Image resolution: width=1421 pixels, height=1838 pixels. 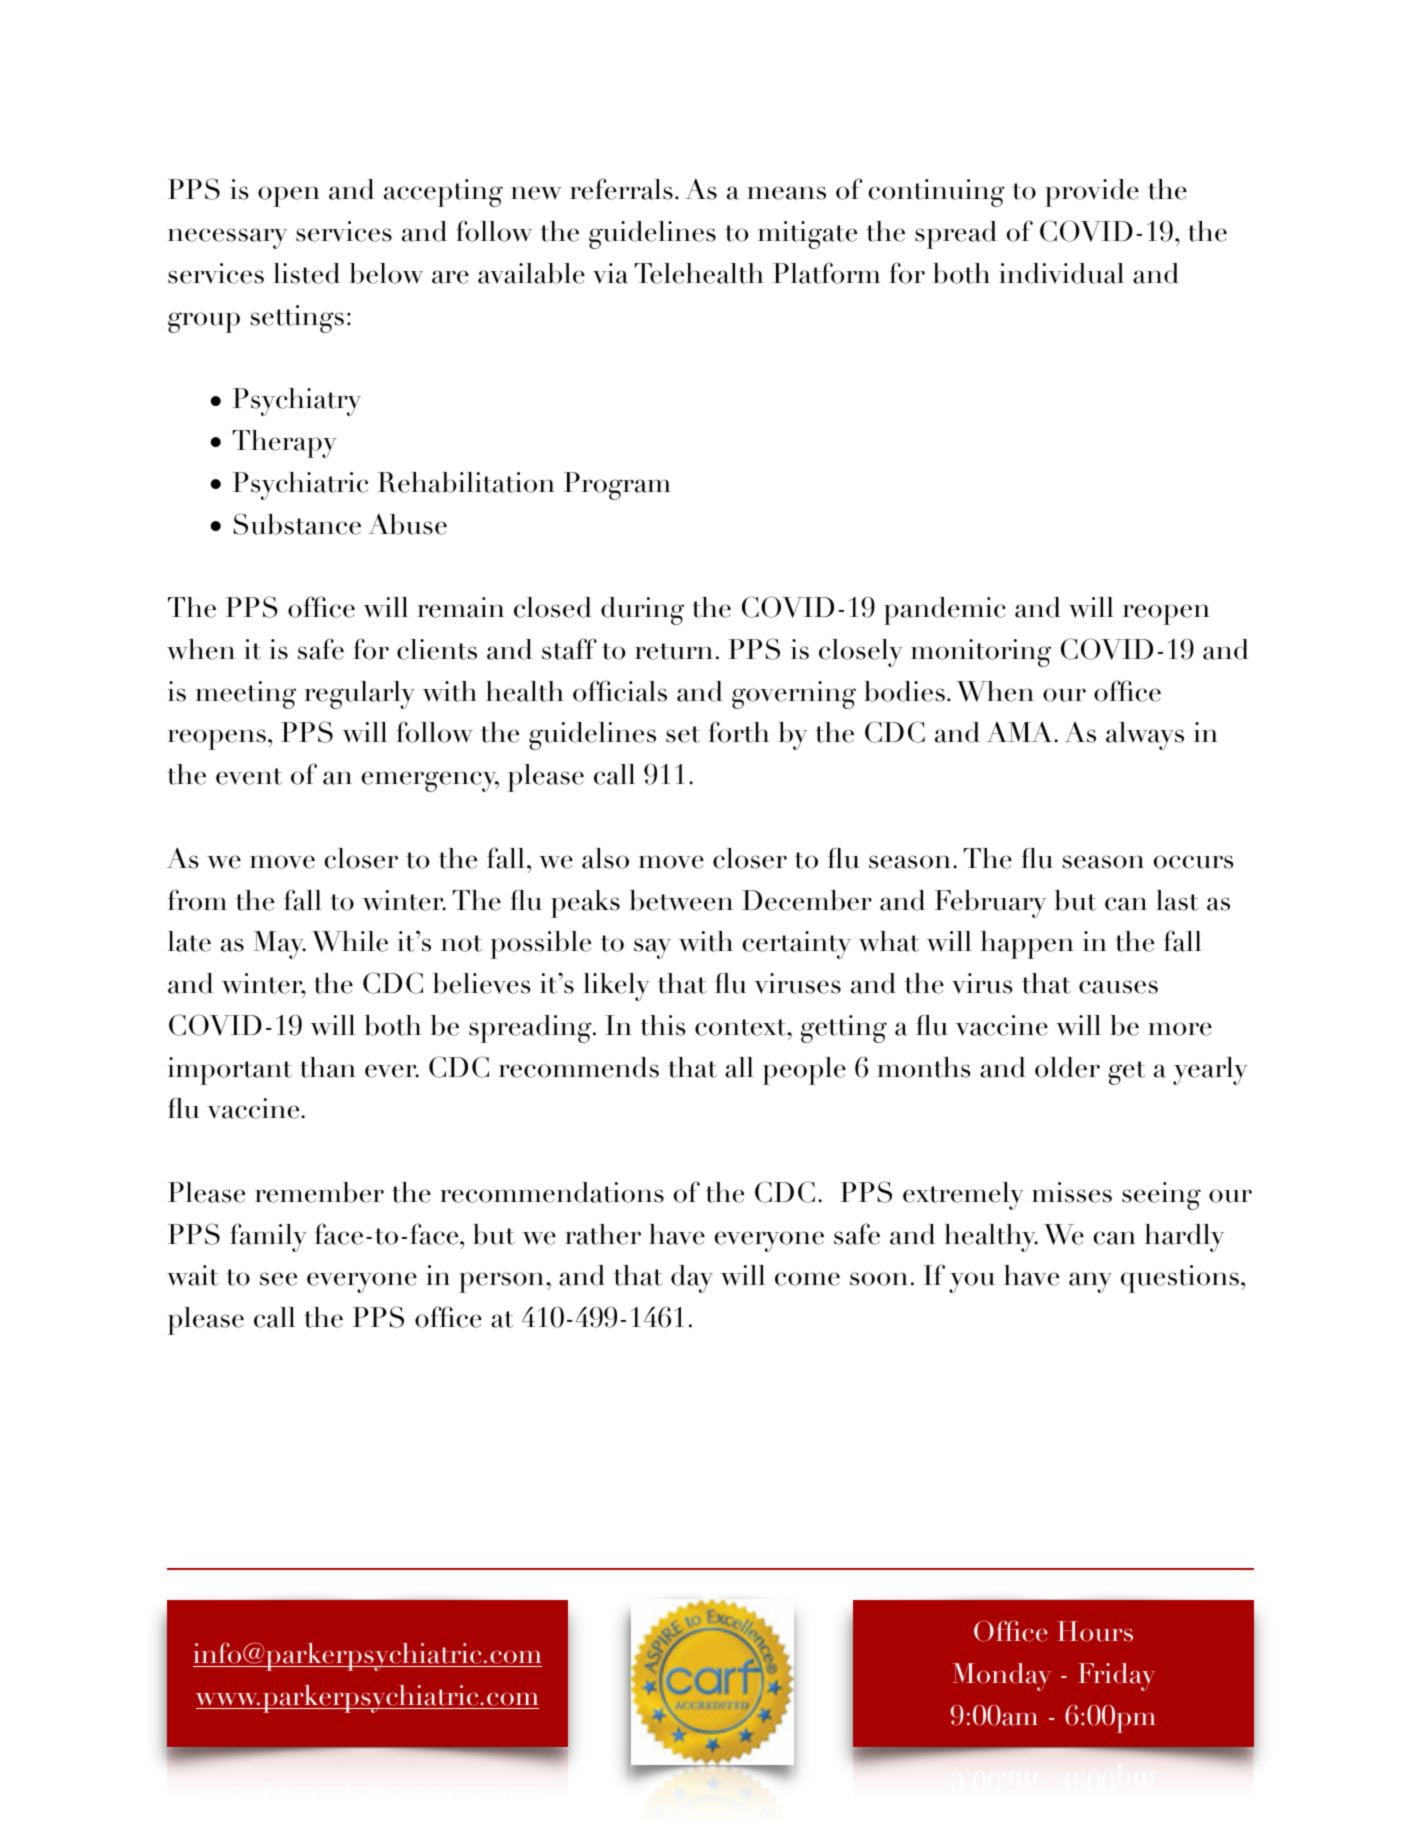 What do you see at coordinates (1027, 945) in the page?
I see `happen` at bounding box center [1027, 945].
